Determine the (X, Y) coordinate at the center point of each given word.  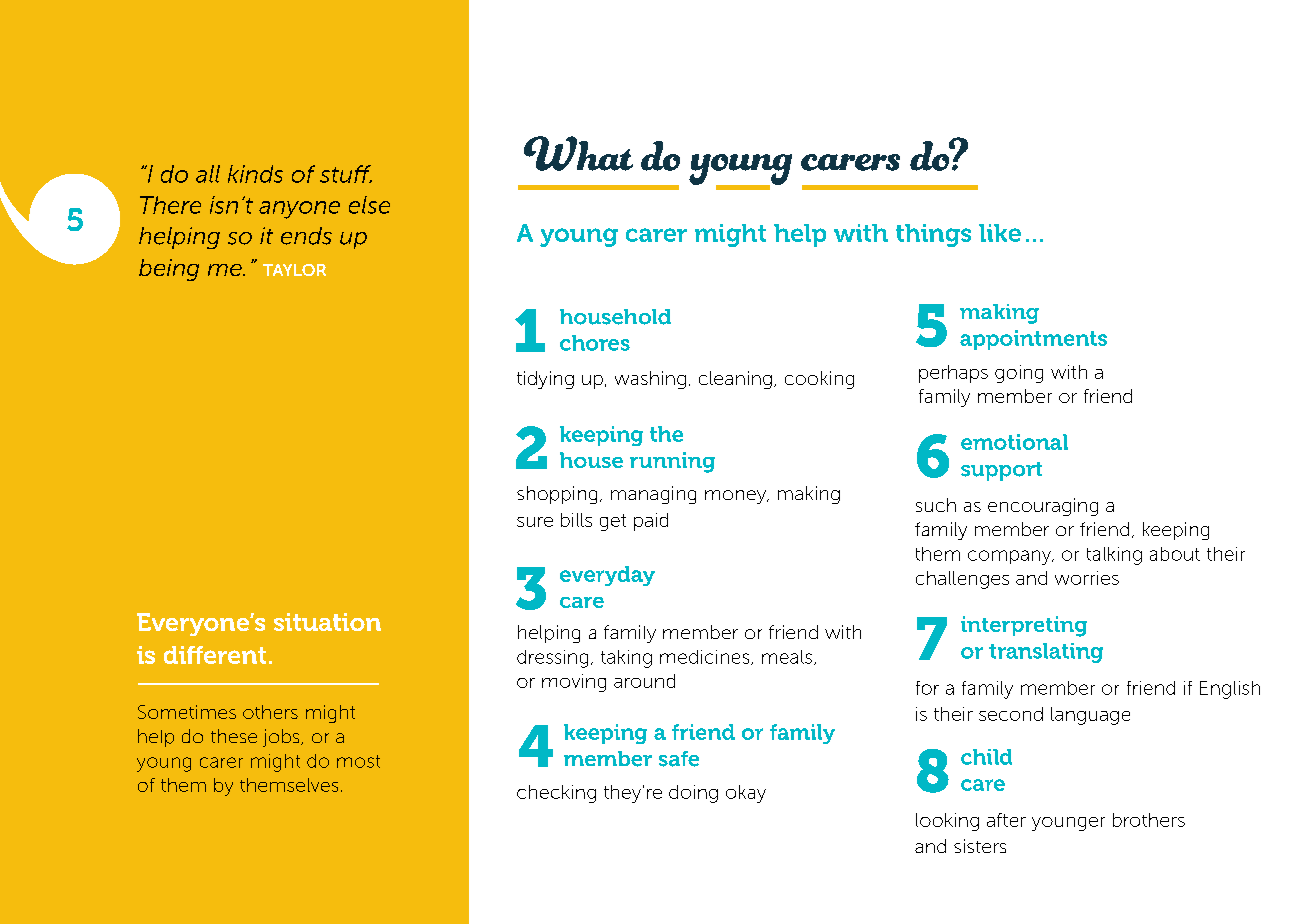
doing (693, 794)
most (358, 761)
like (1000, 233)
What (578, 153)
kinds (255, 174)
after (1006, 820)
